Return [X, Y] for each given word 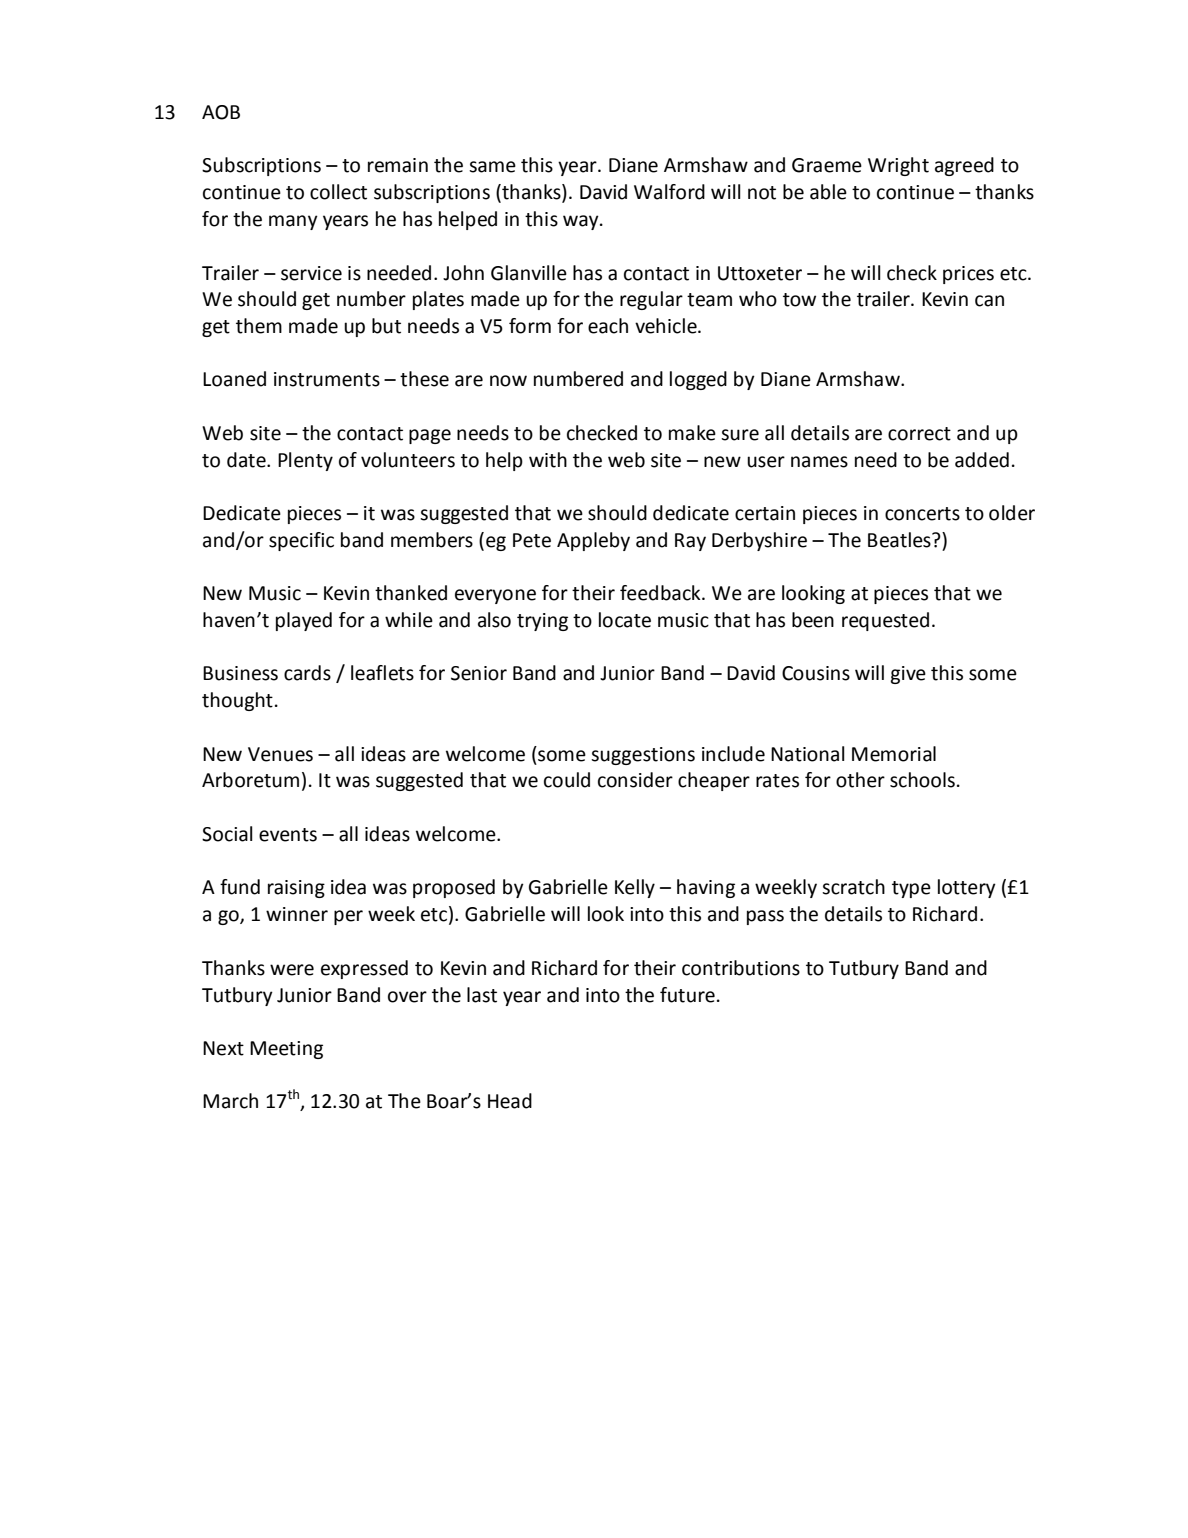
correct [919, 434]
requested [885, 621]
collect [338, 192]
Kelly [635, 888]
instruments [327, 379]
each [608, 326]
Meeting [286, 1050]
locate [625, 620]
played [304, 621]
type [911, 889]
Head [510, 1101]
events [288, 835]
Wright [898, 166]
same [492, 167]
